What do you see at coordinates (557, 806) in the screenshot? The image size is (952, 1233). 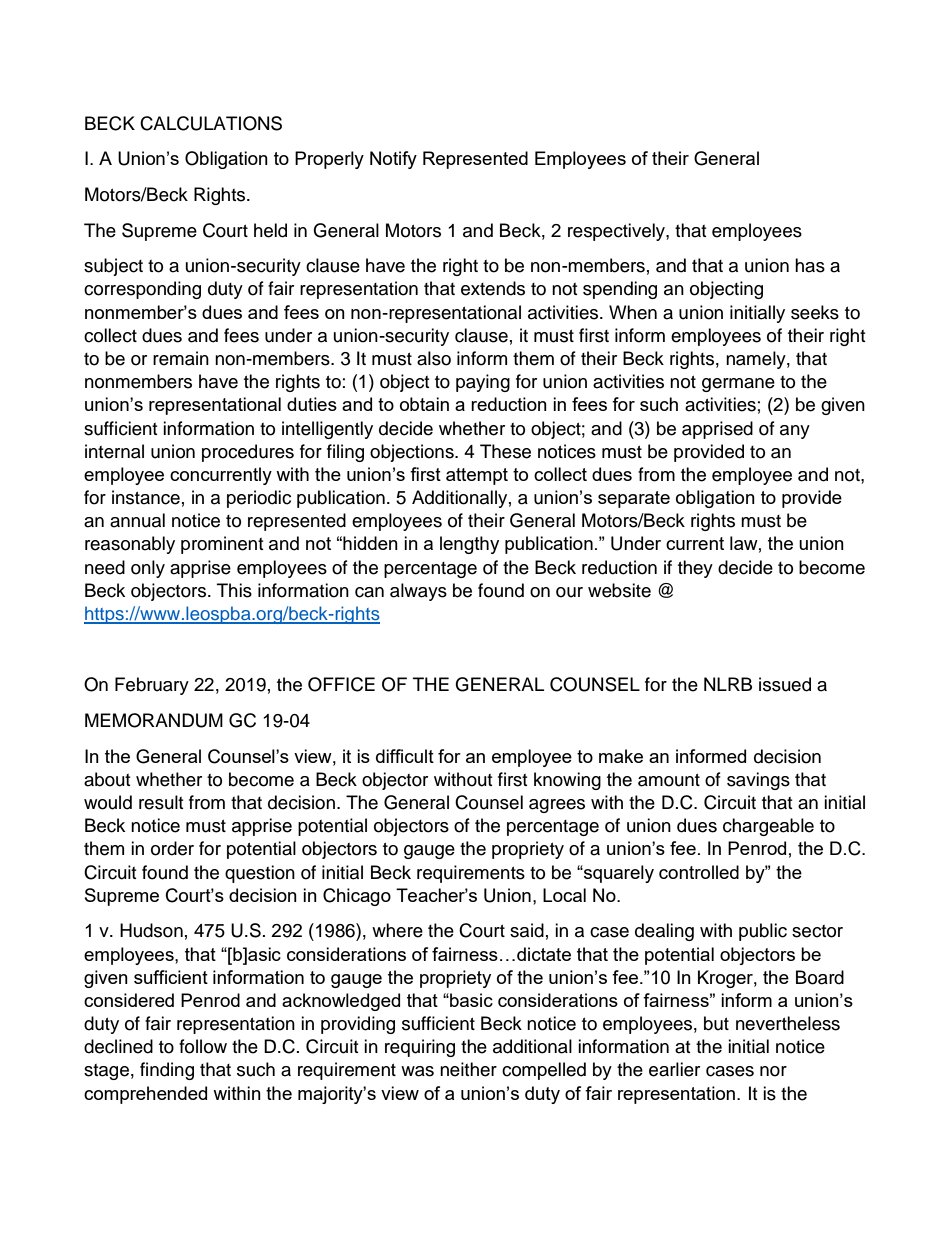 I see `agrees` at bounding box center [557, 806].
